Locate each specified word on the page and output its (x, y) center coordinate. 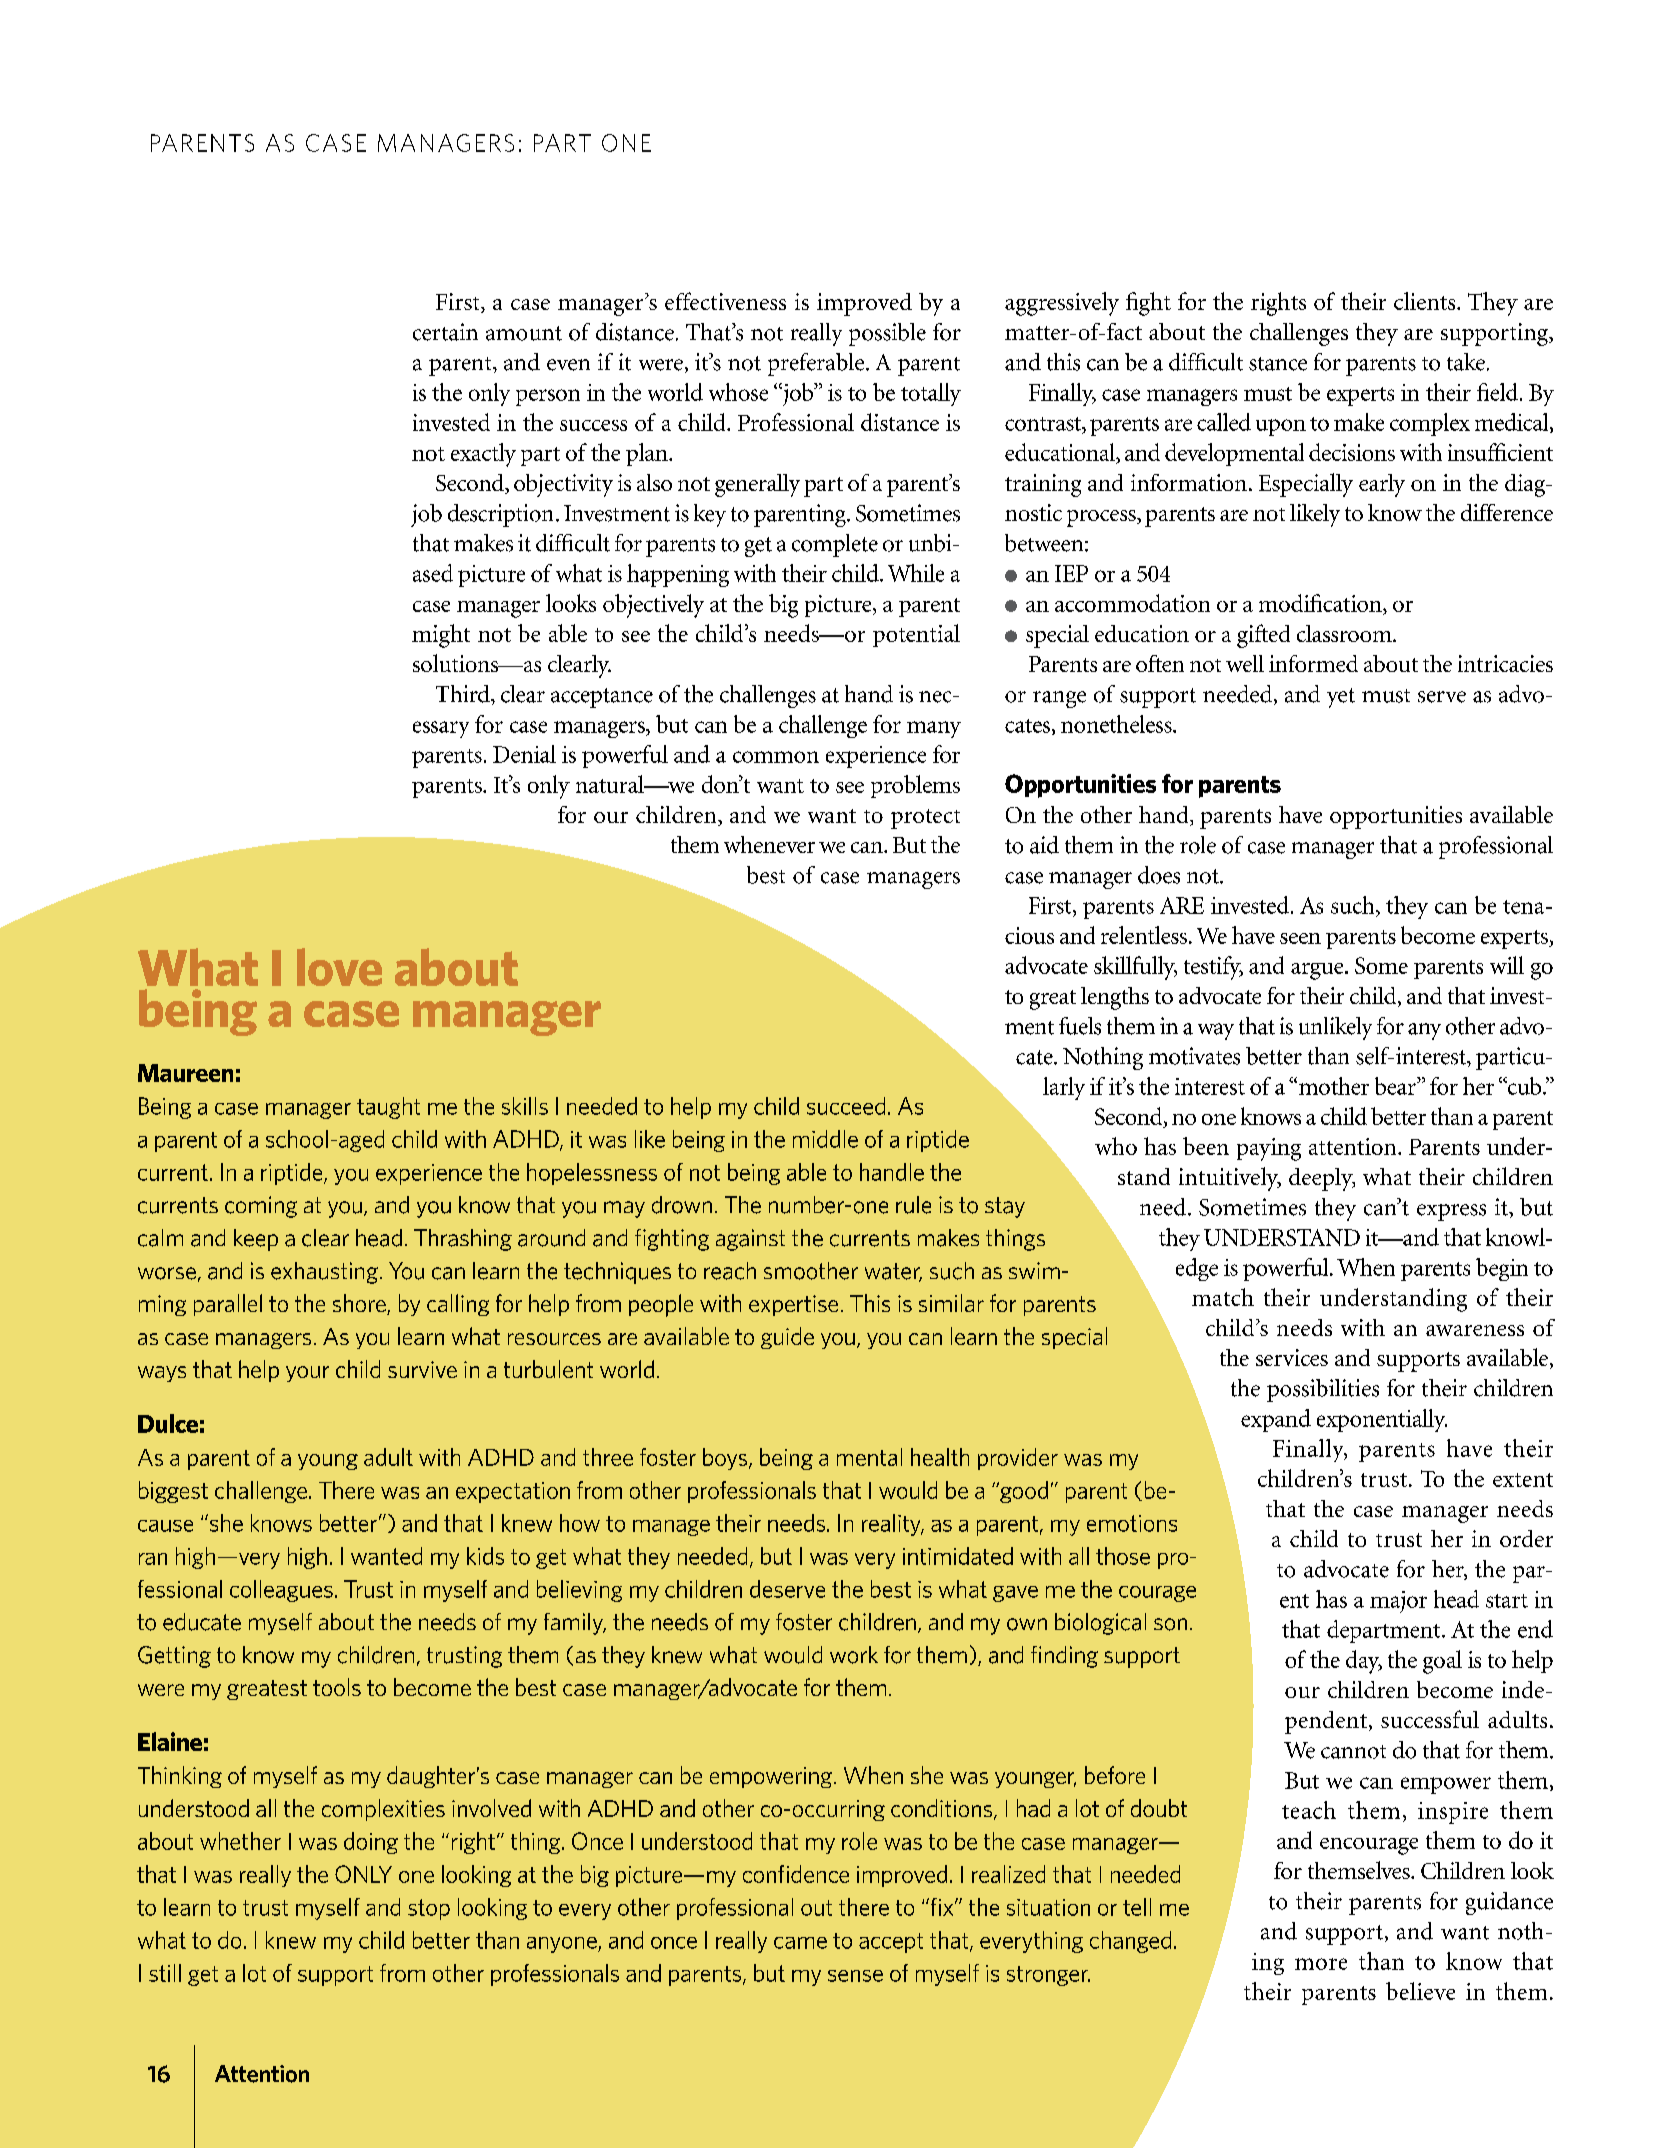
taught (388, 1108)
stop (429, 1909)
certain (445, 332)
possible (887, 334)
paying (1269, 1149)
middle (825, 1139)
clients (1426, 301)
